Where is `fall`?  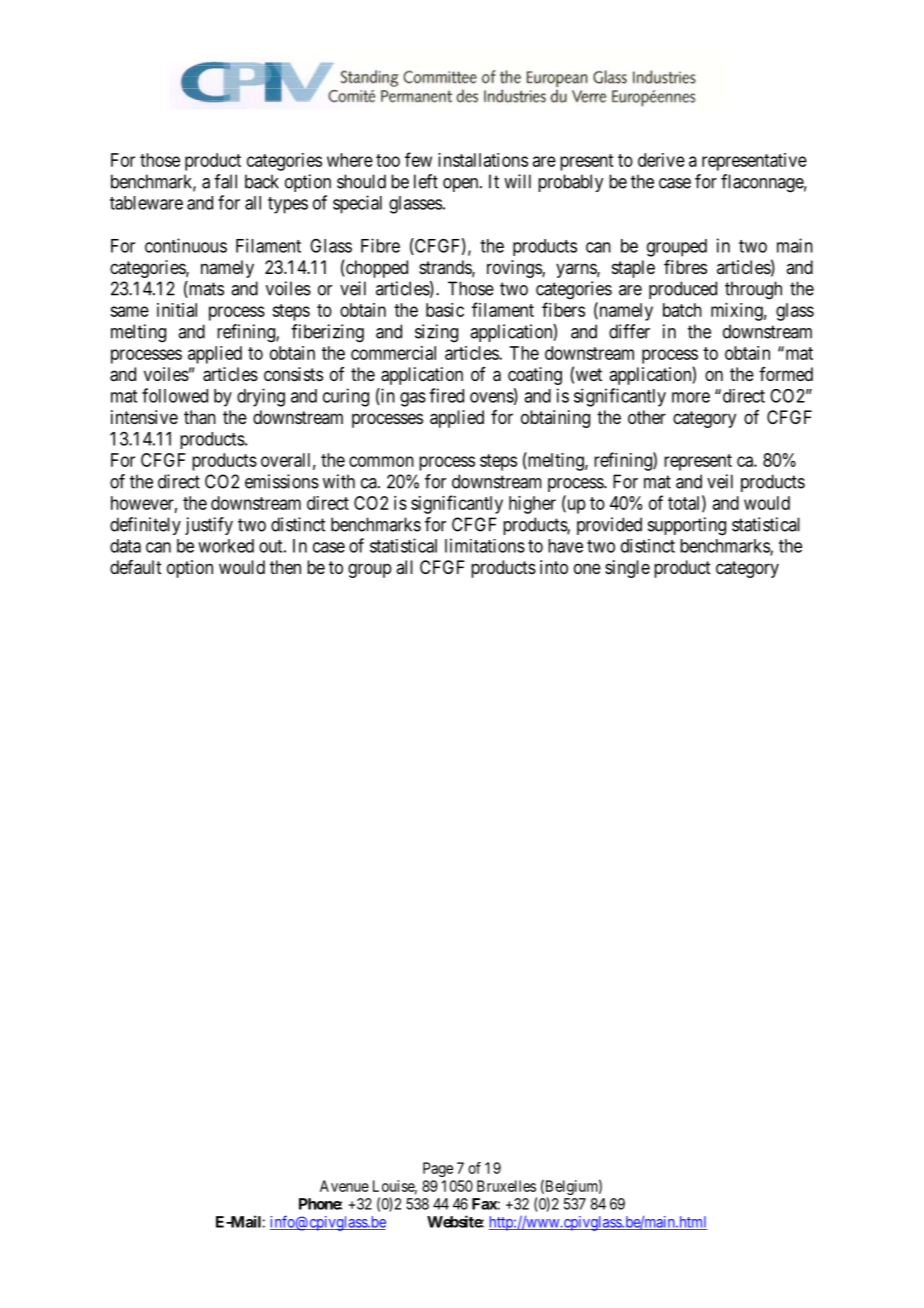
fall is located at coordinates (225, 181).
